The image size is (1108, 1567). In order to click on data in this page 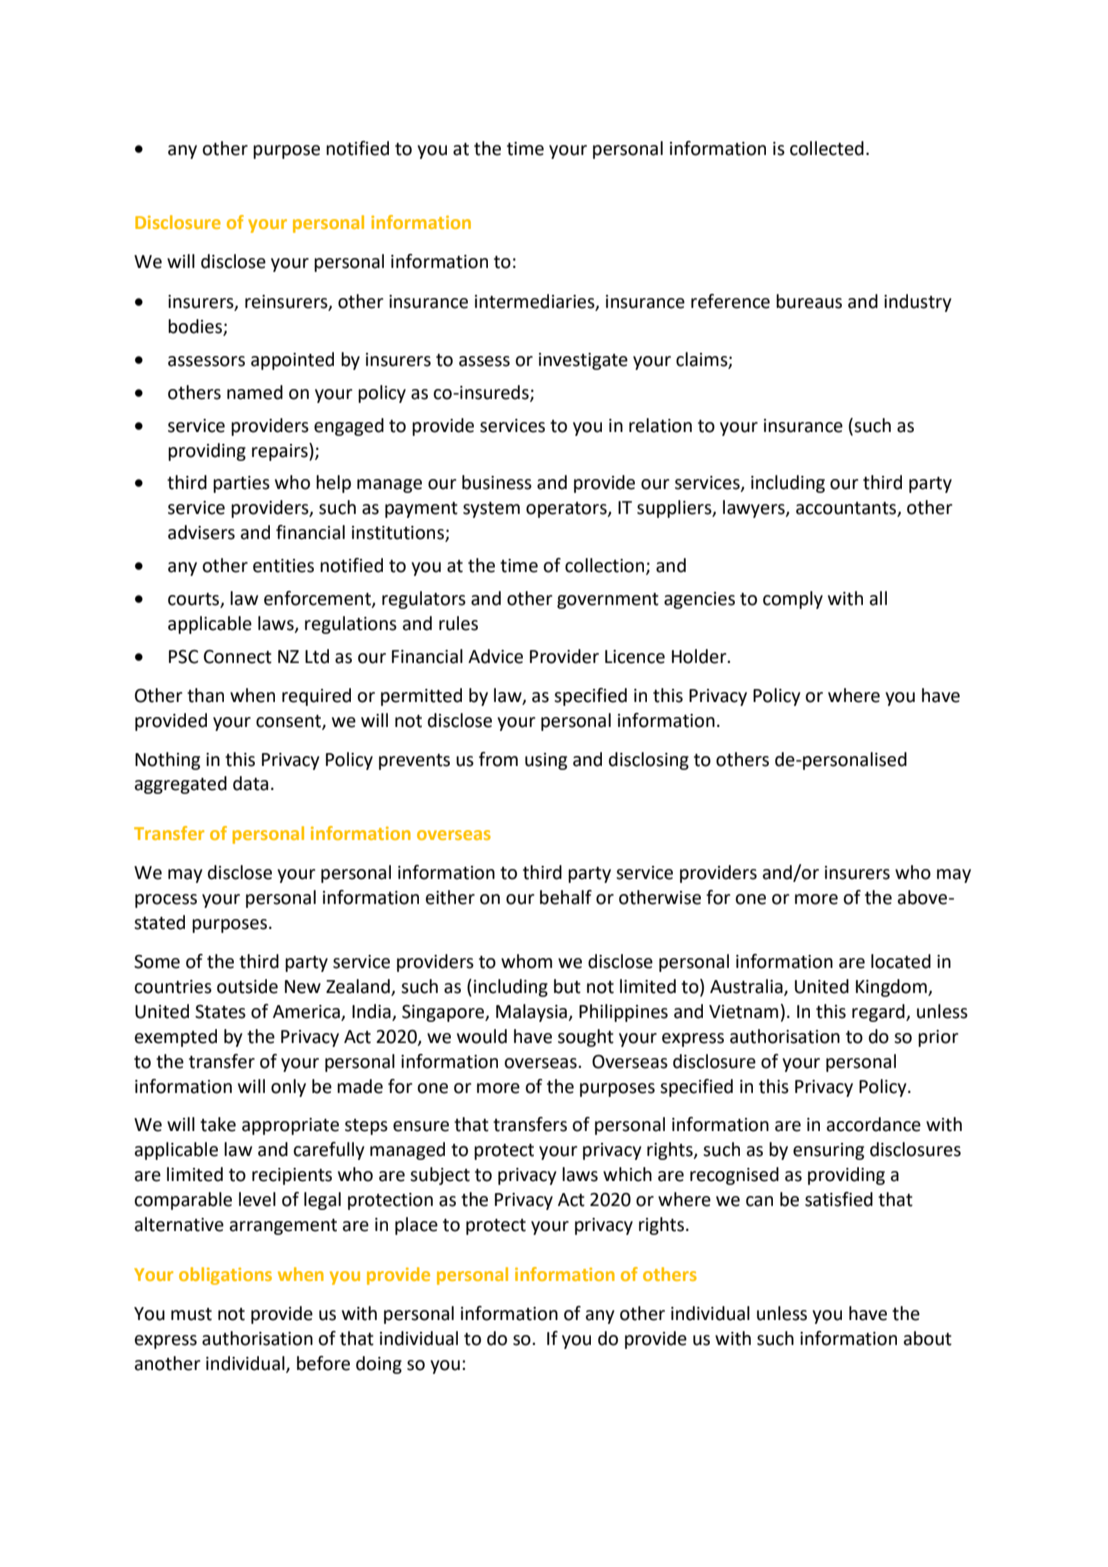, I will do `click(250, 783)`.
